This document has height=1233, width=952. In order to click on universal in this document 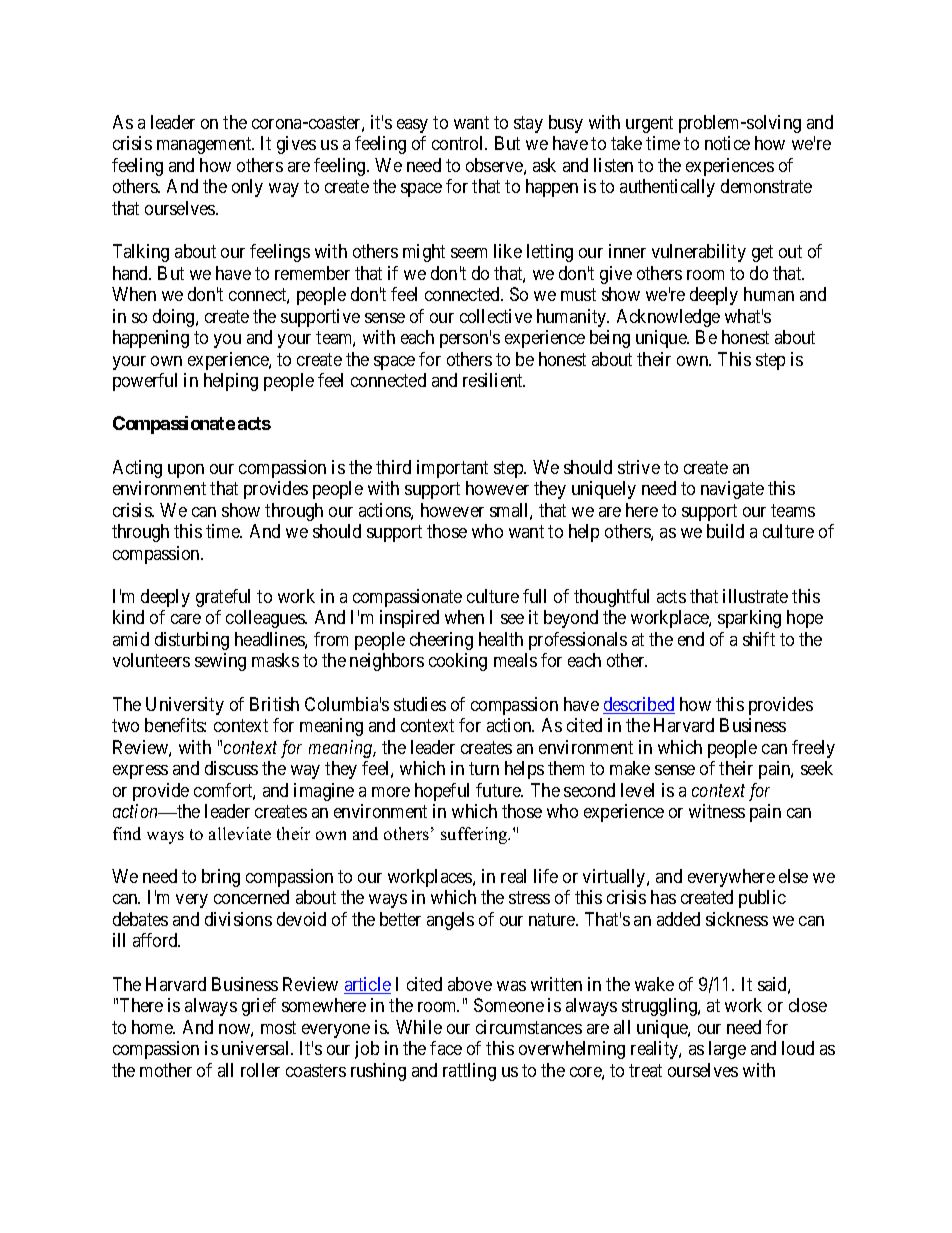, I will do `click(257, 1048)`.
